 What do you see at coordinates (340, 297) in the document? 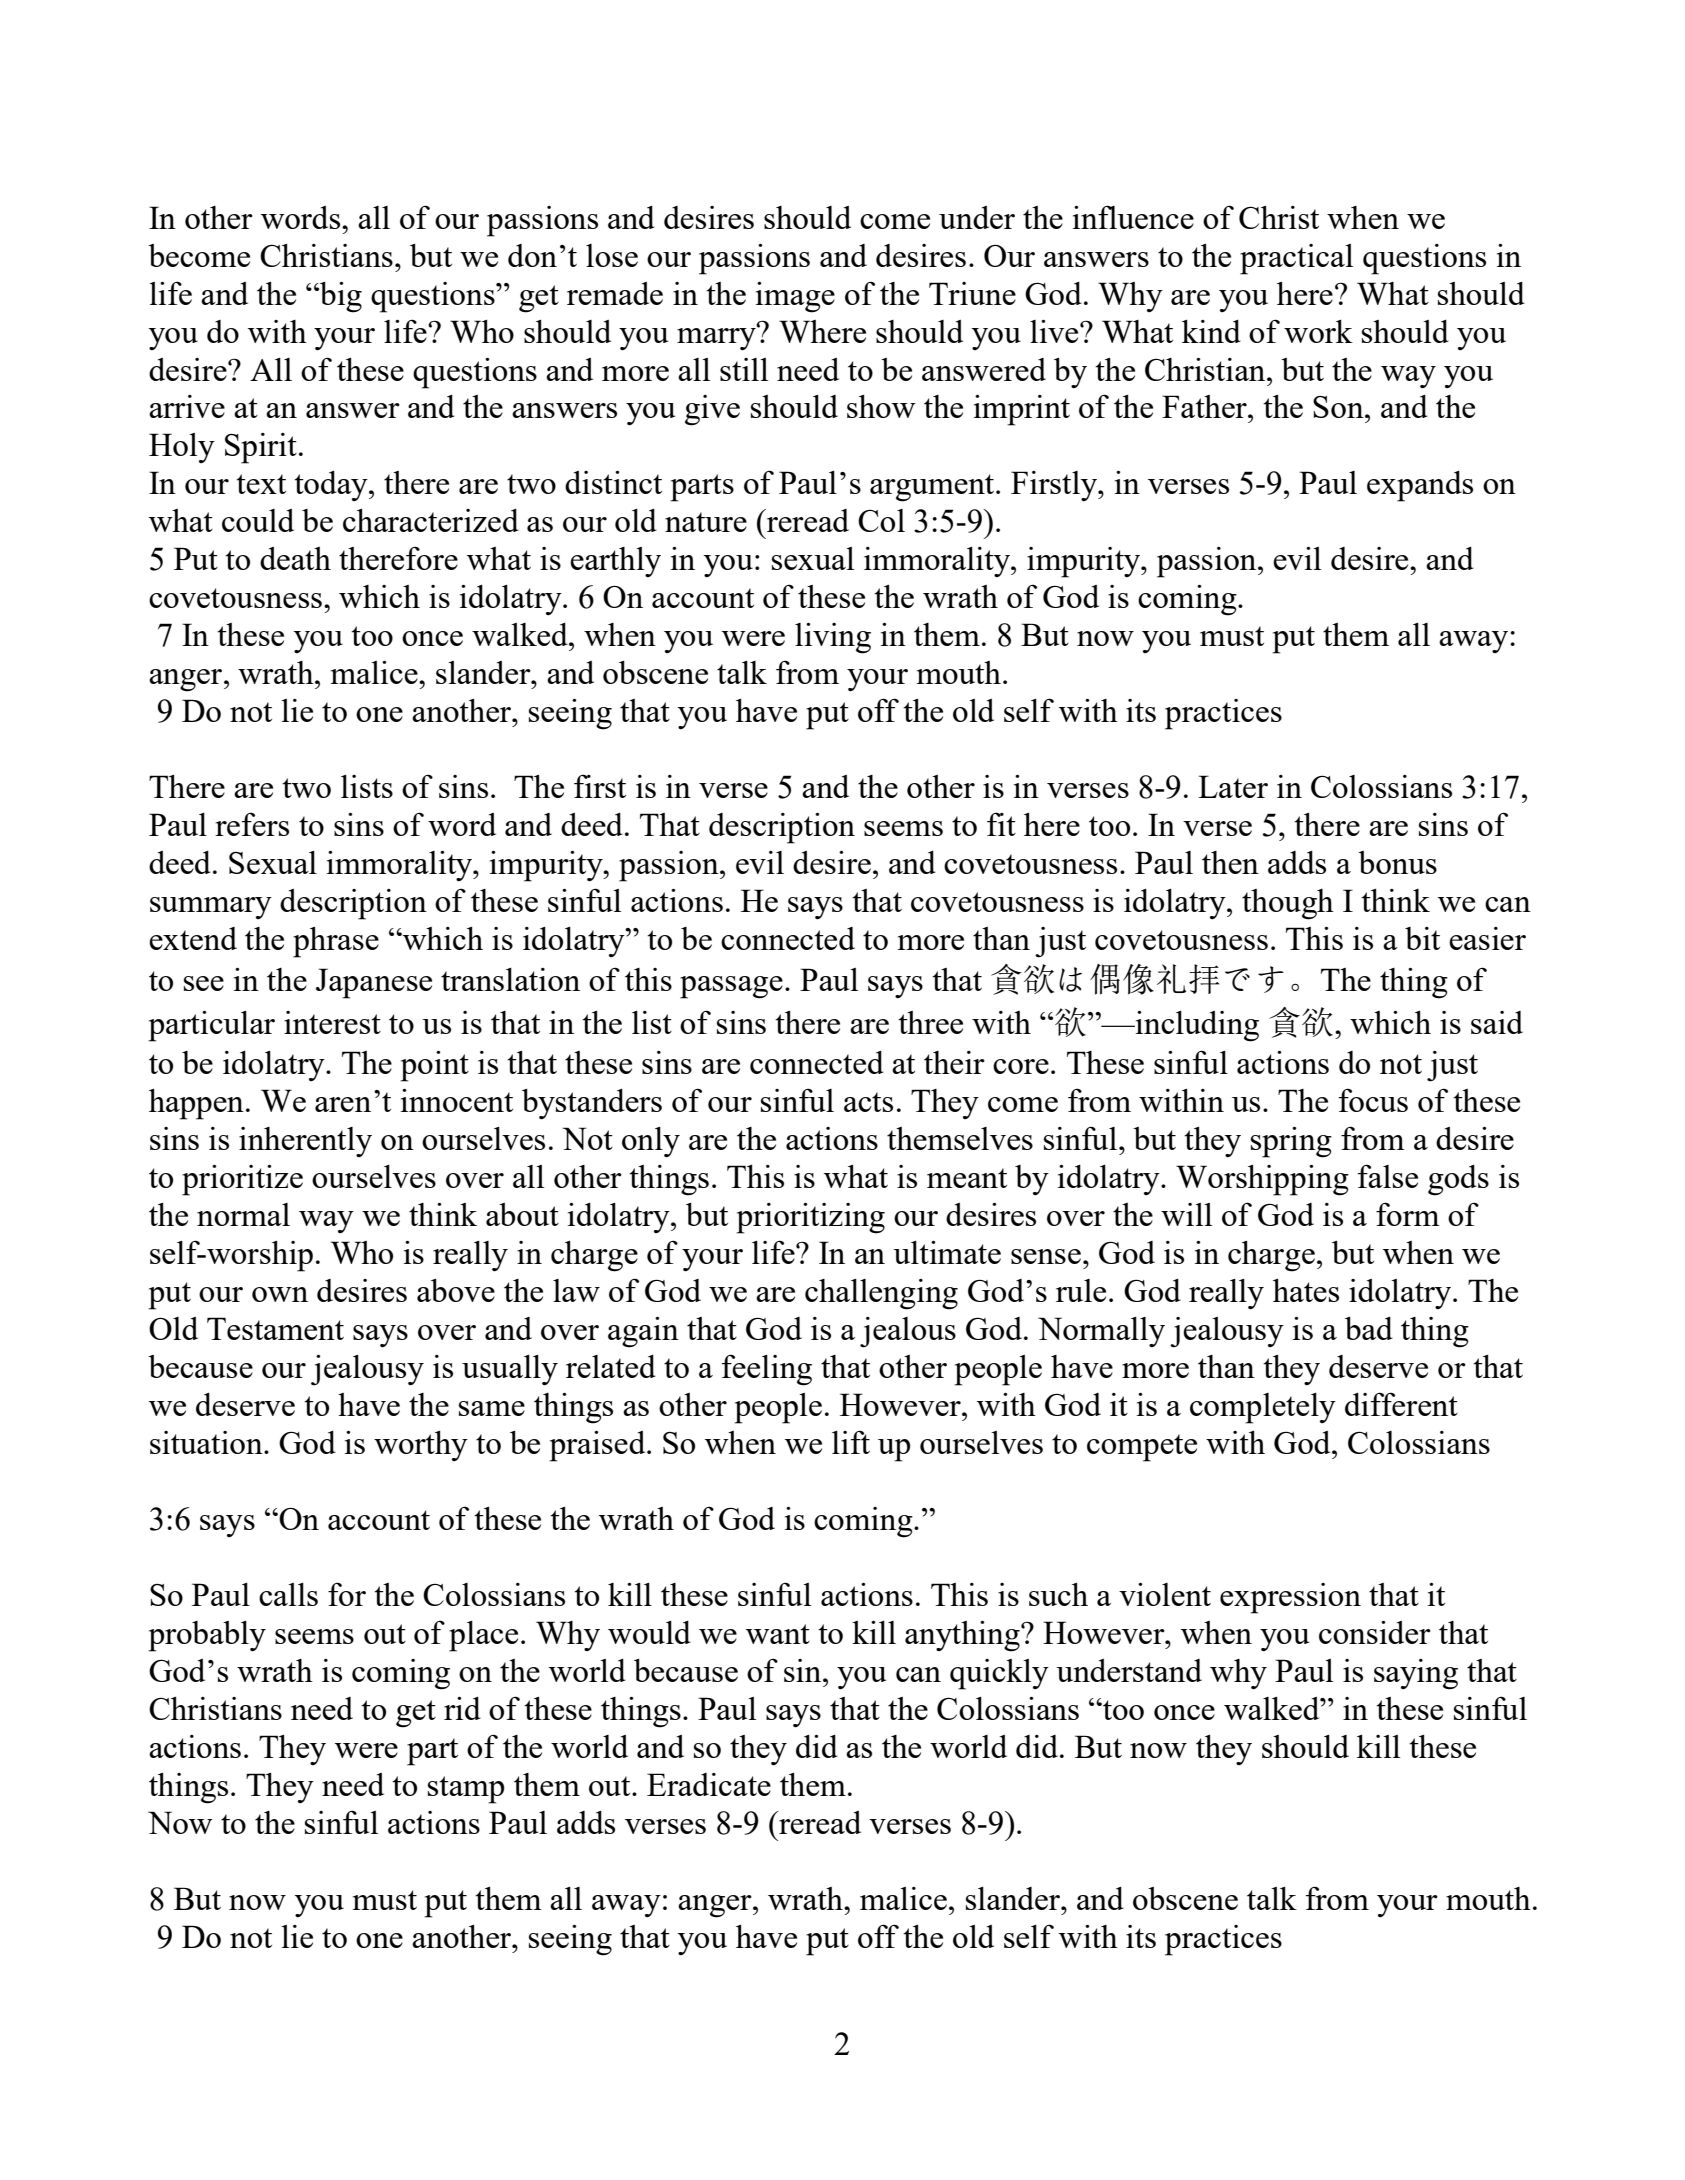
I see `big` at bounding box center [340, 297].
